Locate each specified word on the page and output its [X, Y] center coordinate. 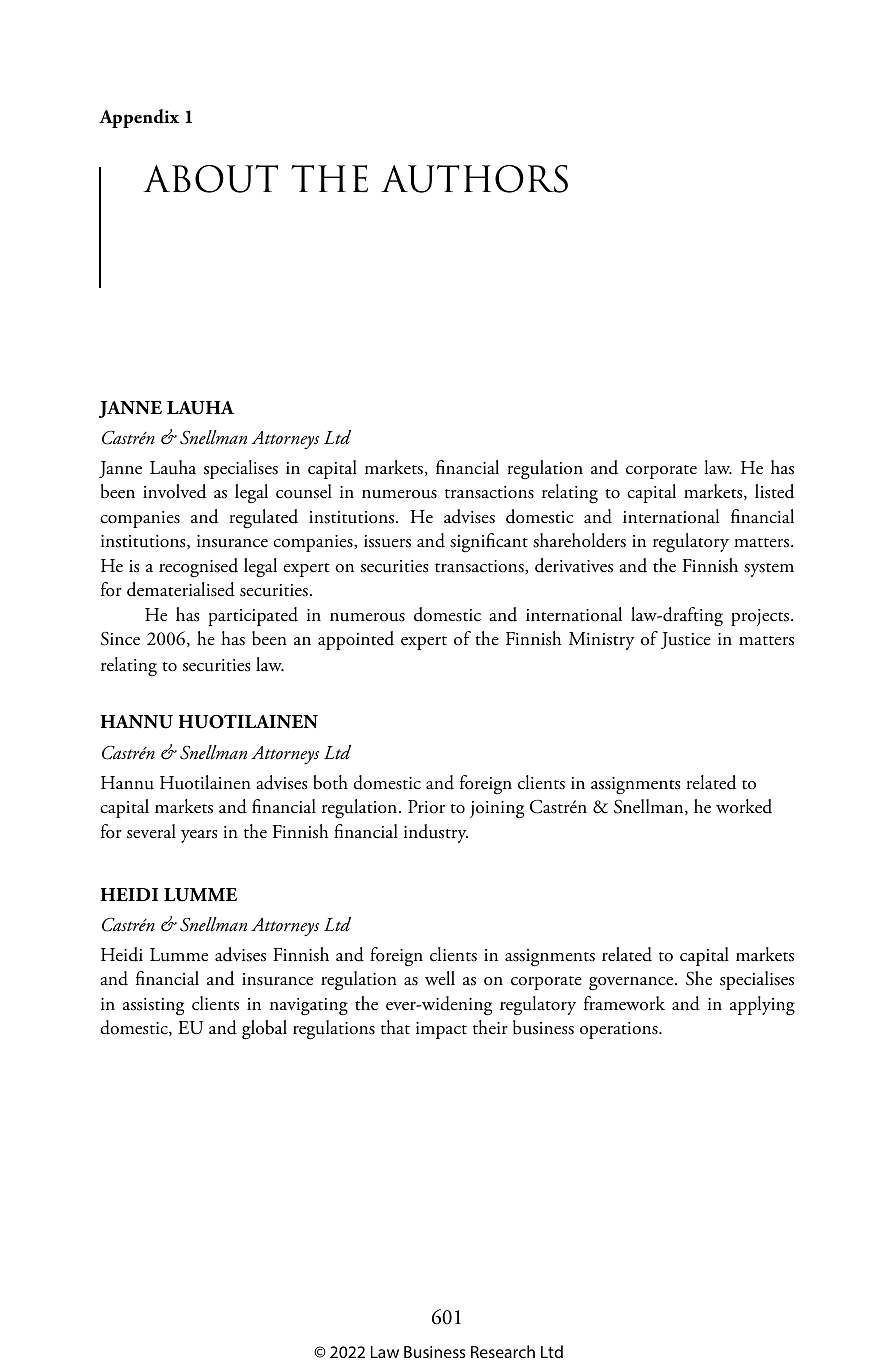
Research [503, 1351]
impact [441, 1030]
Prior [426, 807]
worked [744, 806]
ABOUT [210, 179]
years [199, 836]
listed [774, 491]
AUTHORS [474, 179]
